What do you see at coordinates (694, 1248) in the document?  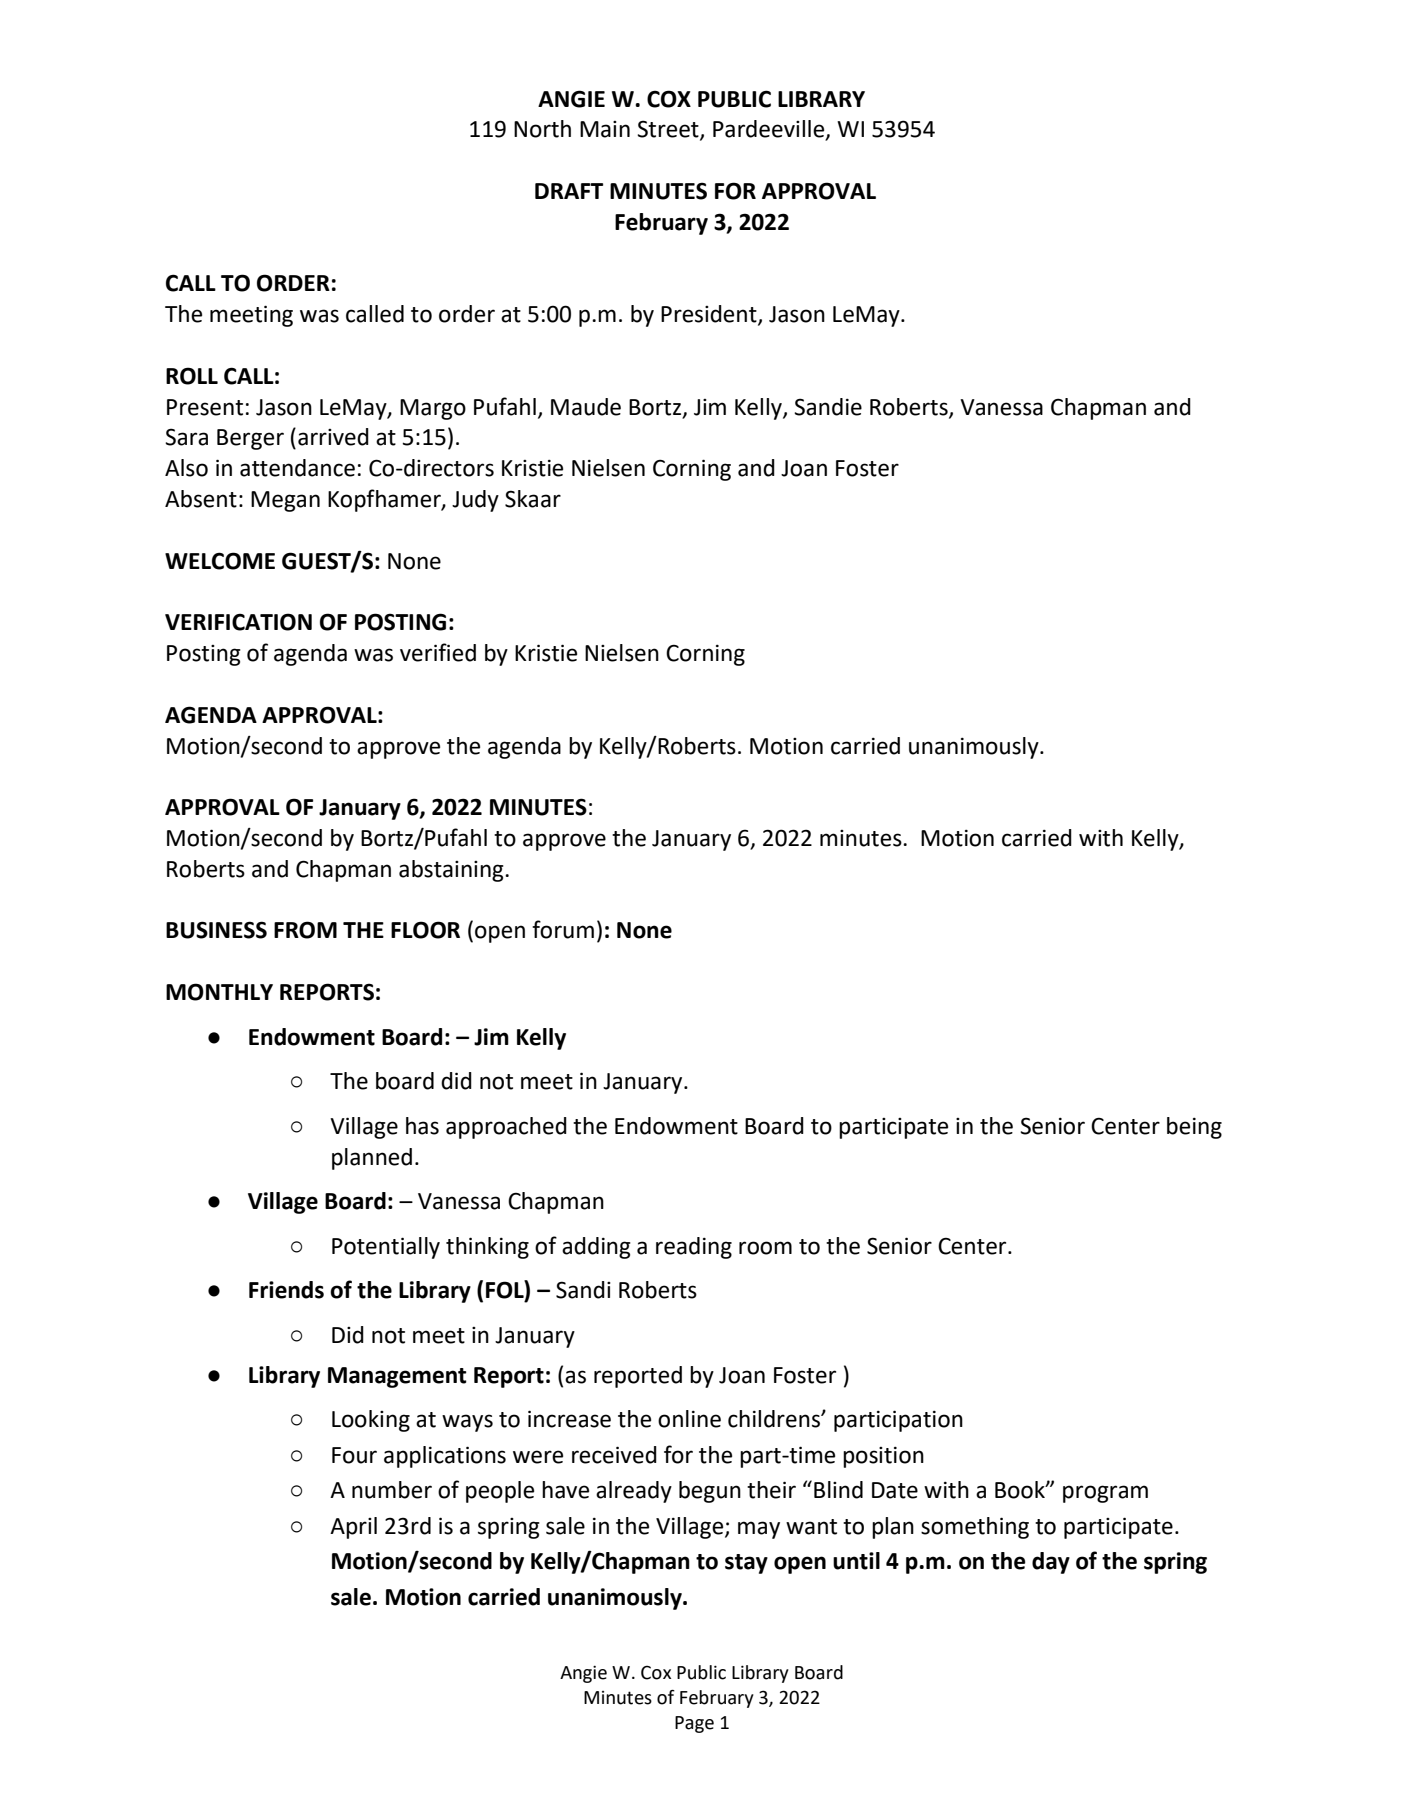 I see `reading` at bounding box center [694, 1248].
